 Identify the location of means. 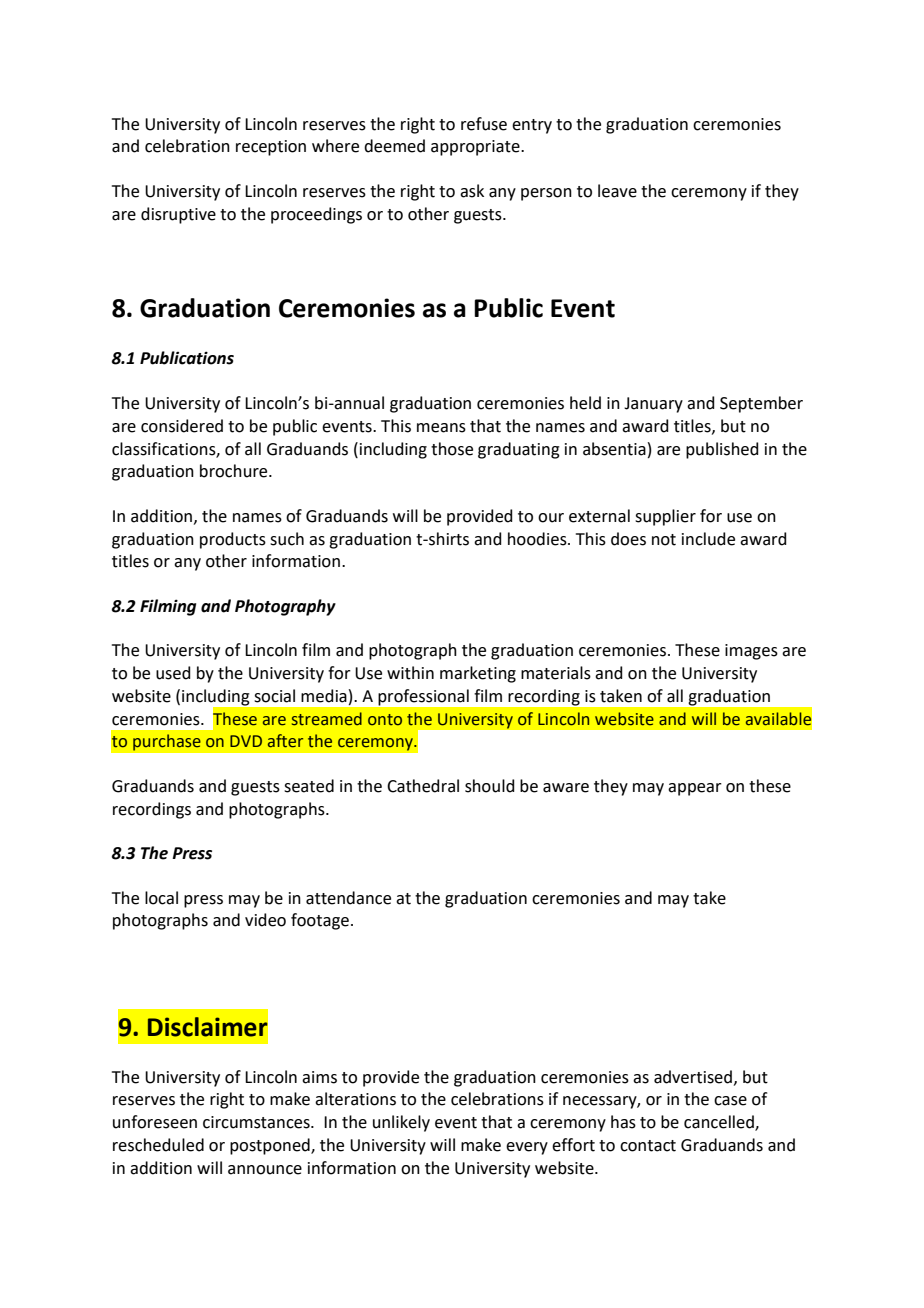
(441, 428).
